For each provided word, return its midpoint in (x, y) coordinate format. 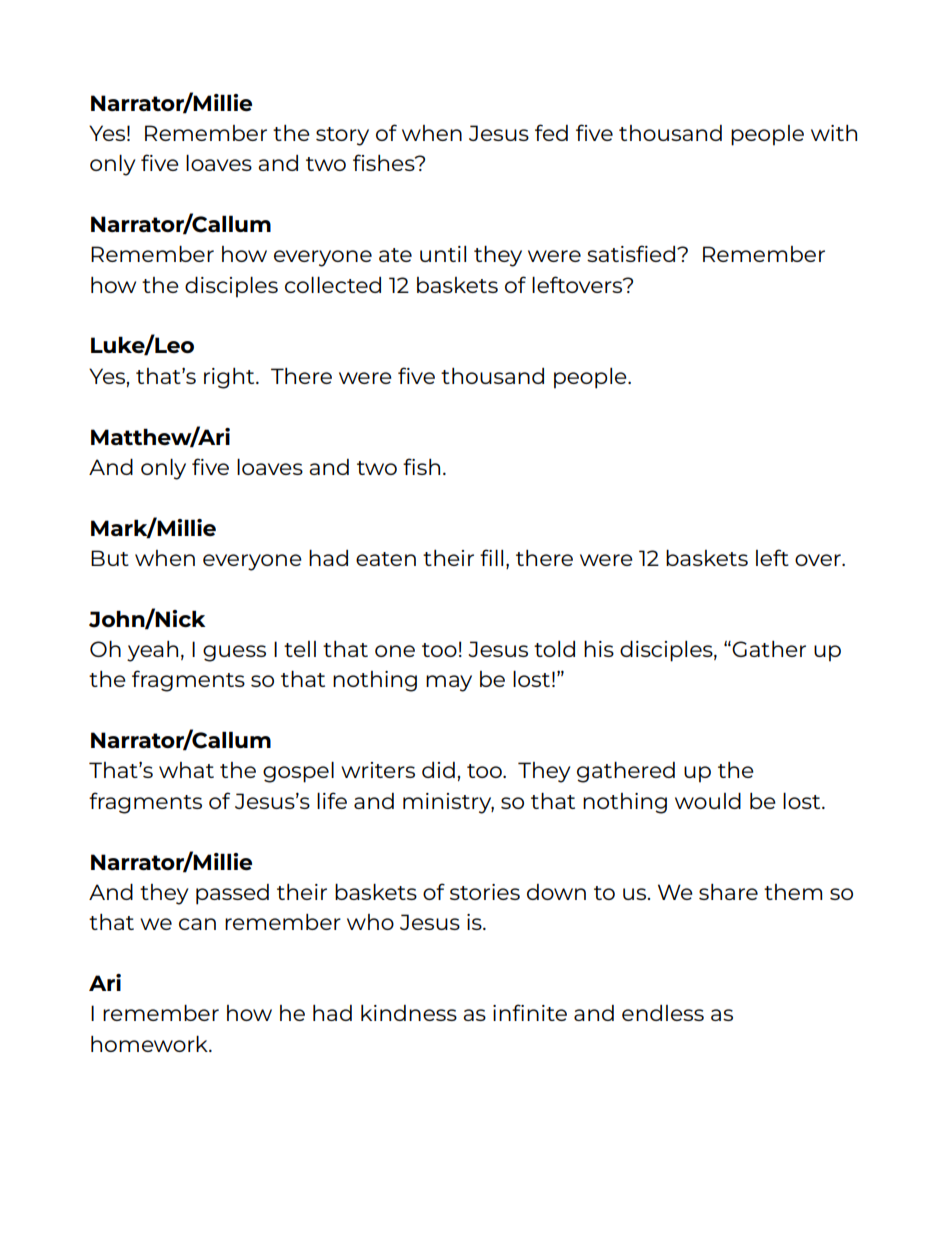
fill (491, 557)
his (599, 649)
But (110, 558)
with (834, 133)
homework (150, 1044)
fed (551, 132)
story (342, 136)
